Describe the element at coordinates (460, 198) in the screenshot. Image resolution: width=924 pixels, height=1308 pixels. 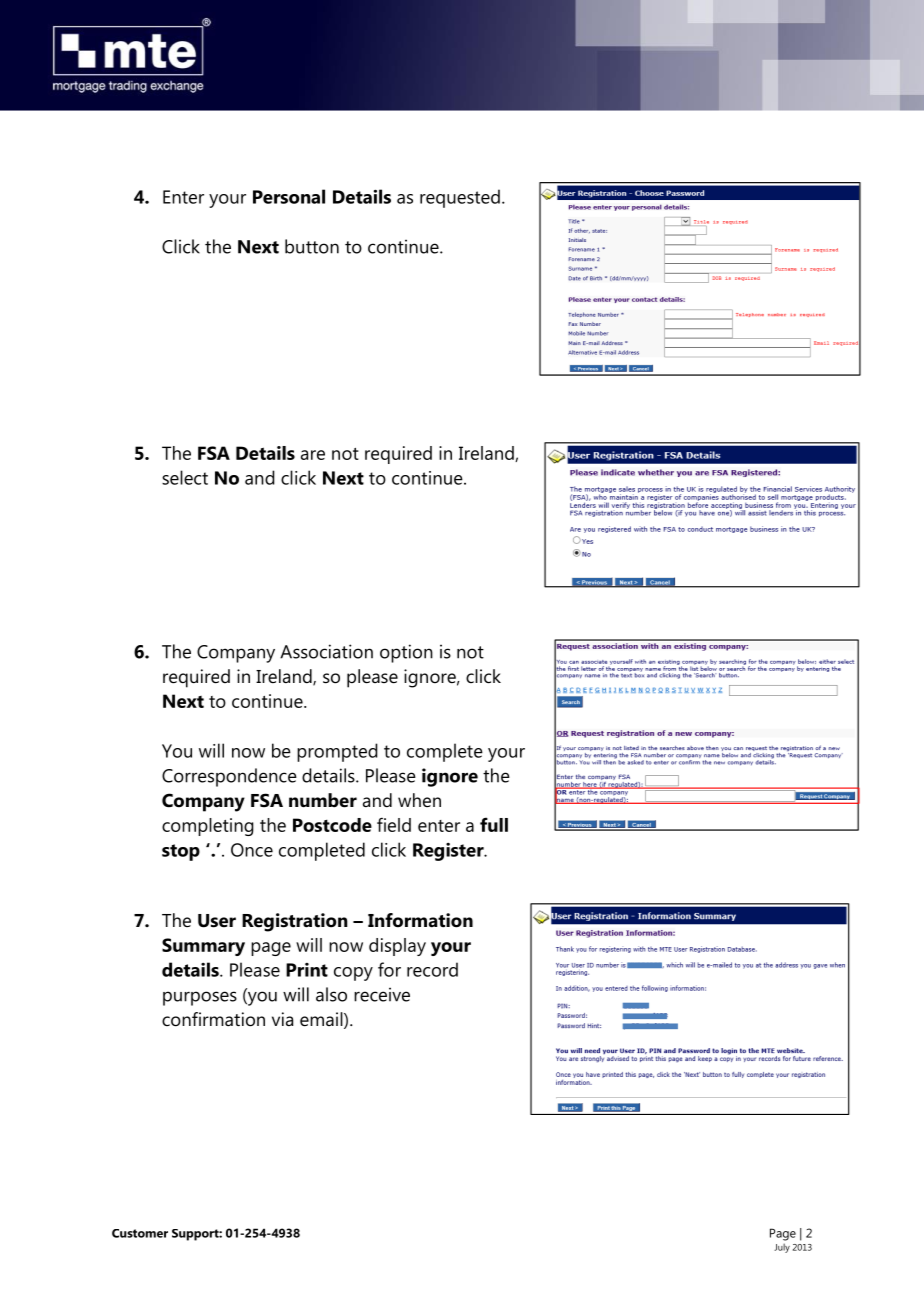
I see `requested` at that location.
